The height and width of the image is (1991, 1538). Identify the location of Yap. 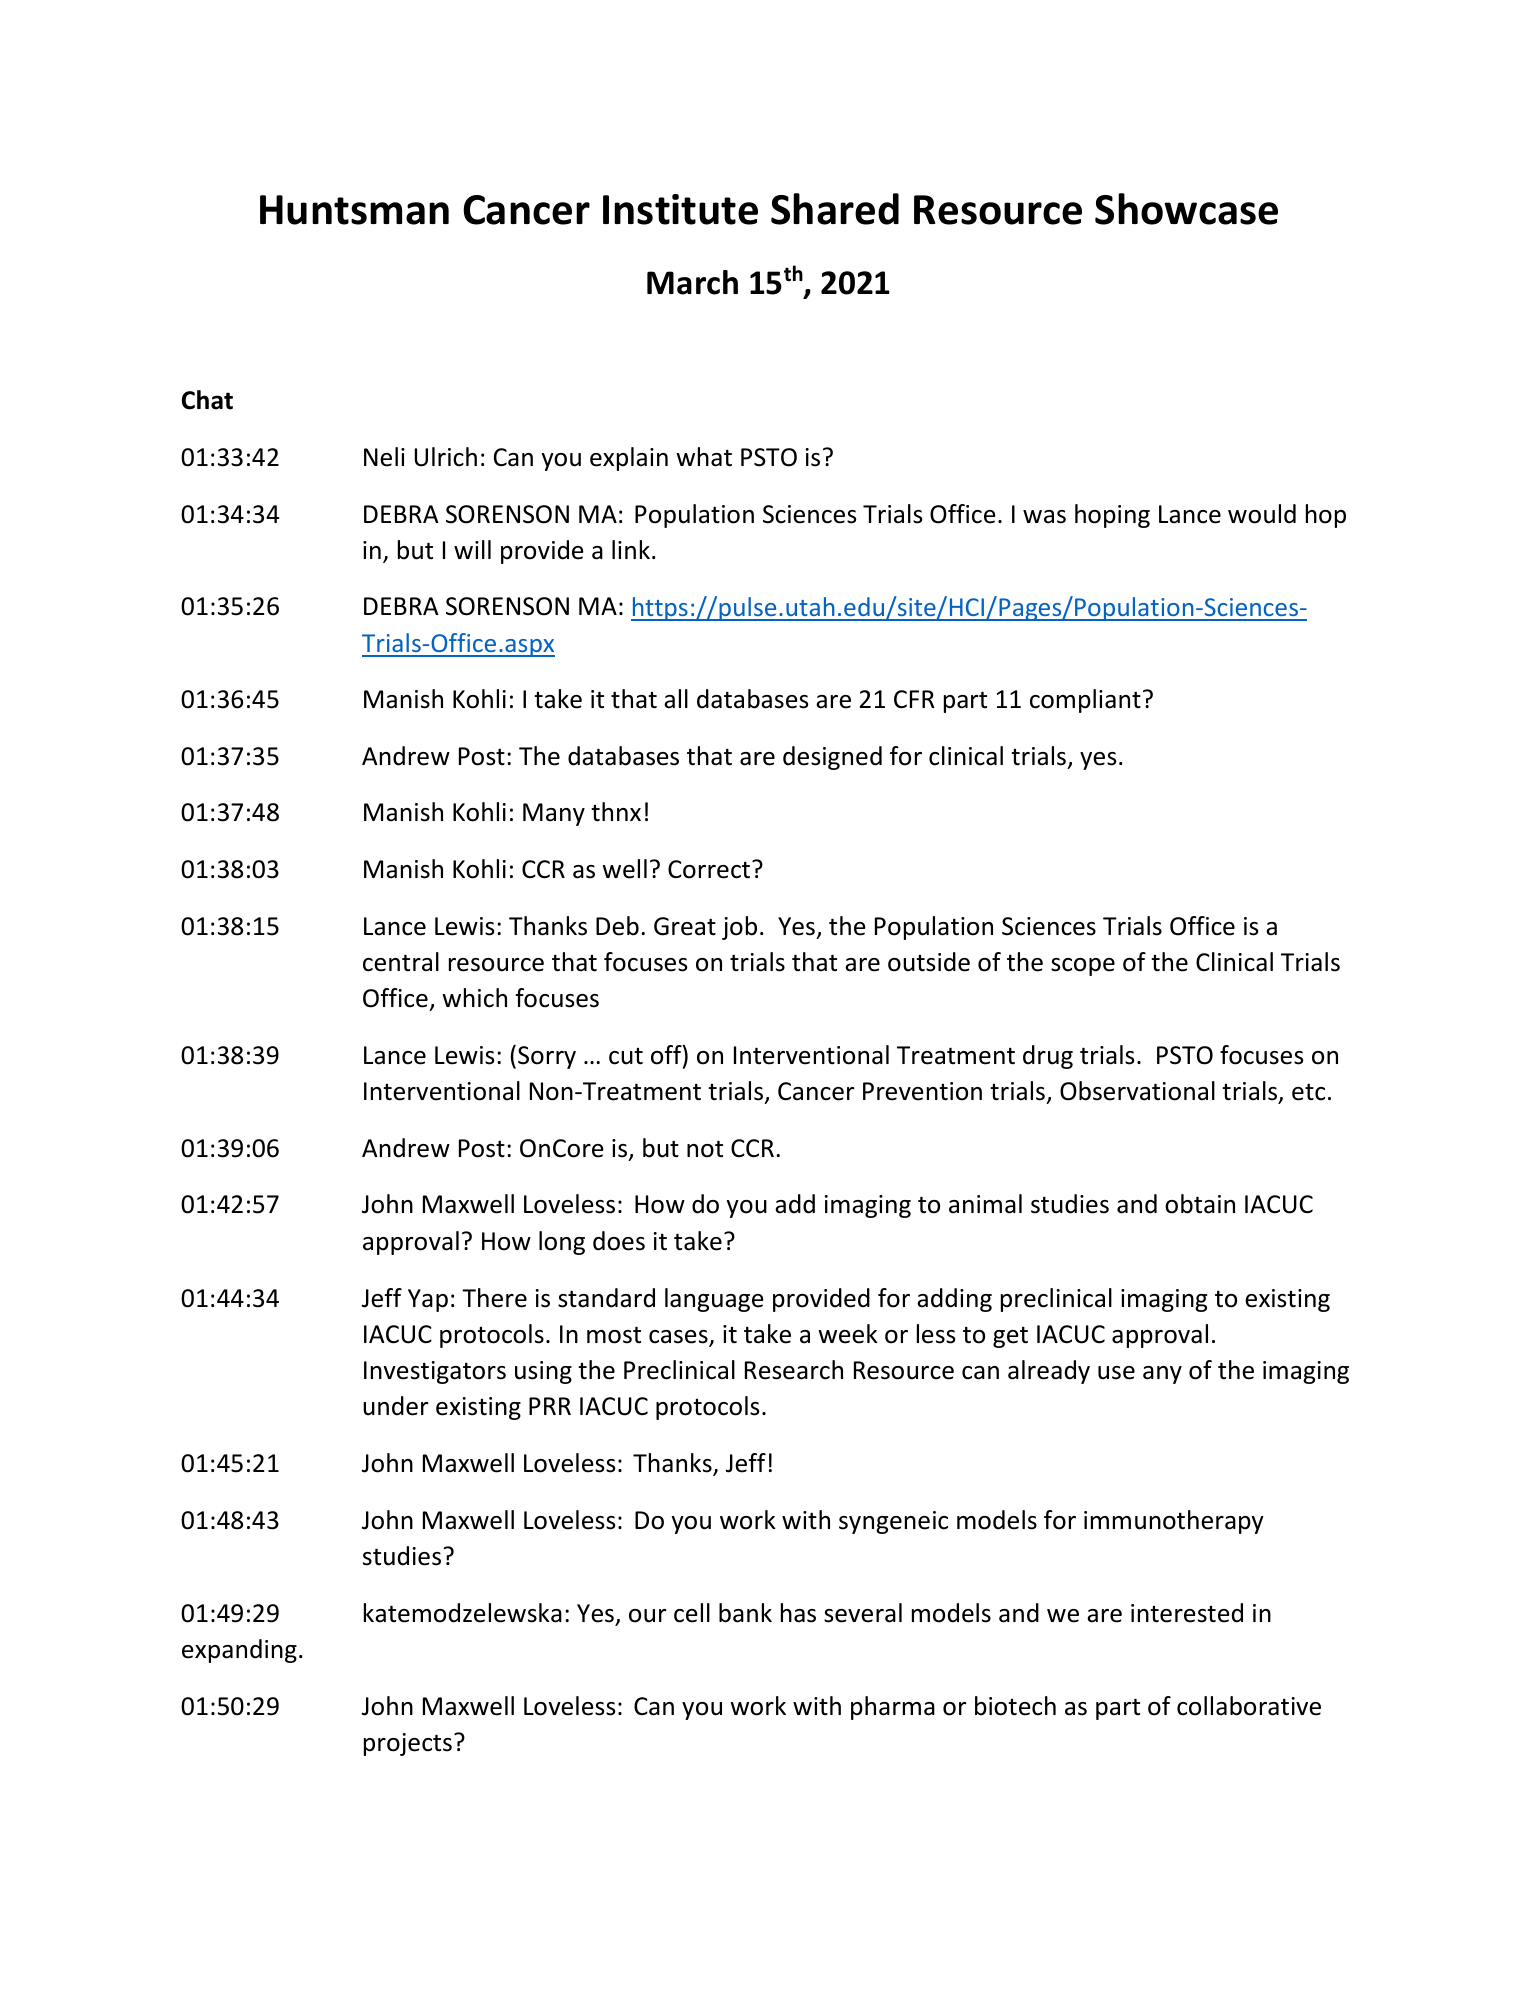
(428, 1300).
